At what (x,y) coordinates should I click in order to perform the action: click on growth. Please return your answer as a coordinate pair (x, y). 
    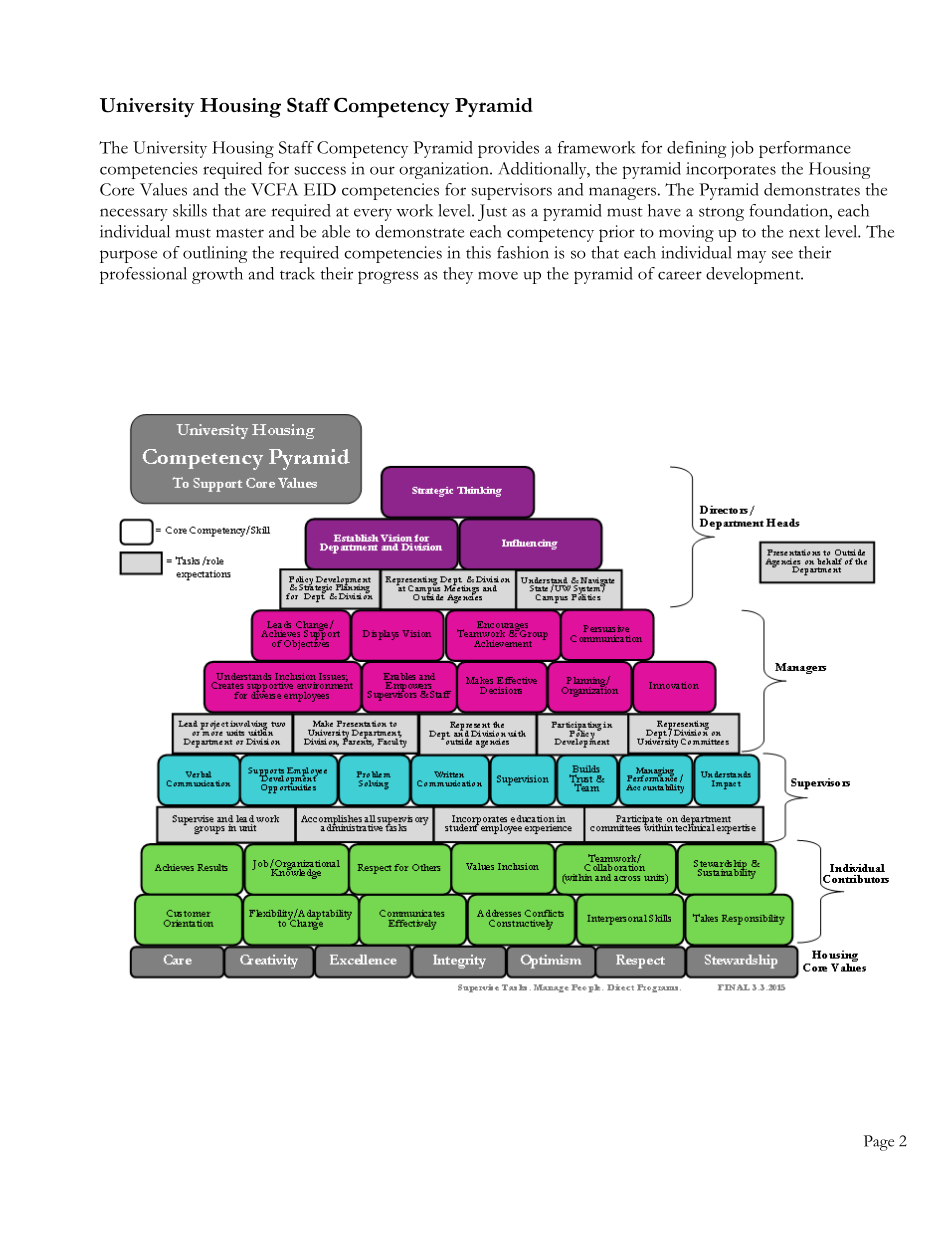
    Looking at the image, I should click on (217, 275).
